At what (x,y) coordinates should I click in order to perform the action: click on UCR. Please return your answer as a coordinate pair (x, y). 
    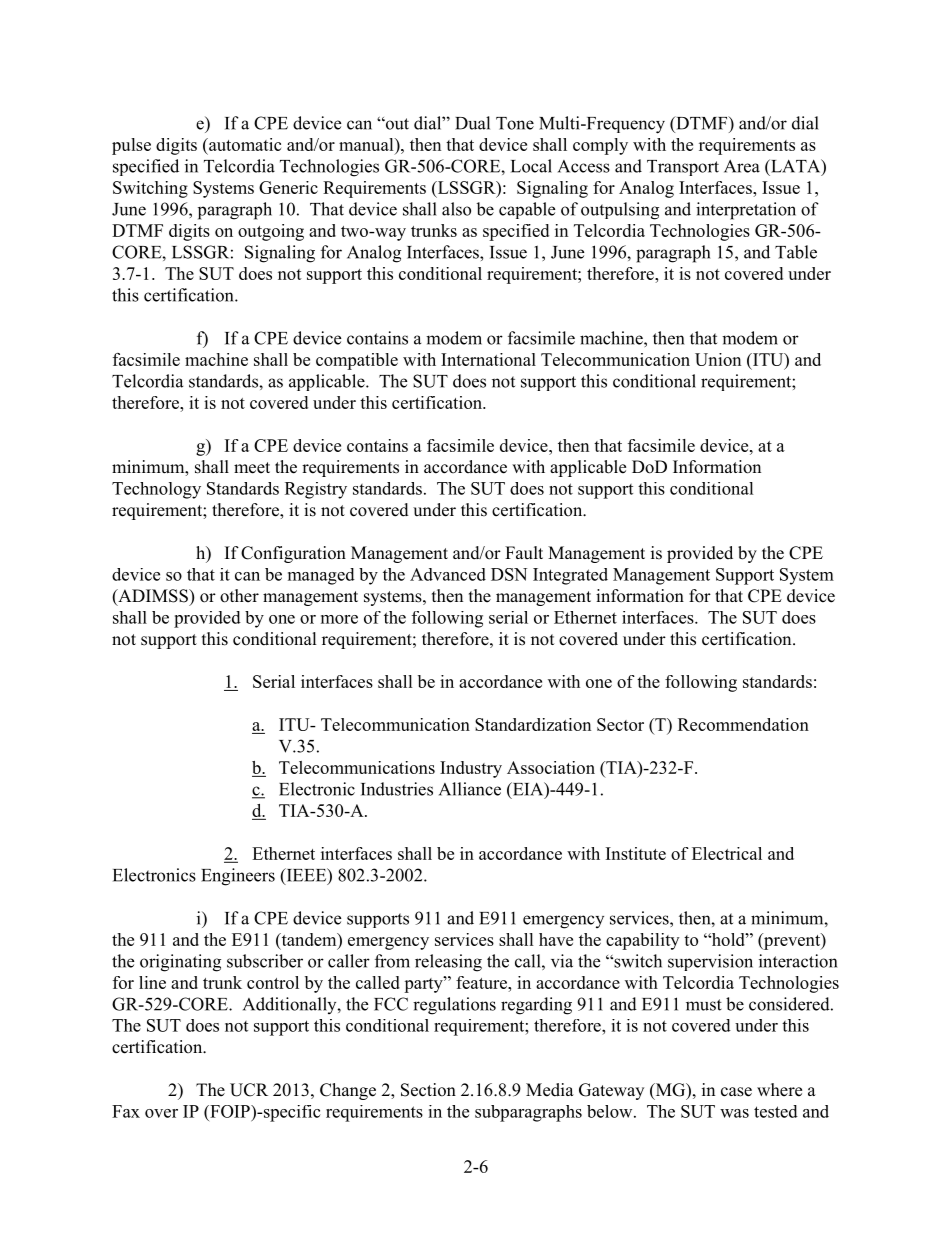
    Looking at the image, I should click on (249, 1090).
